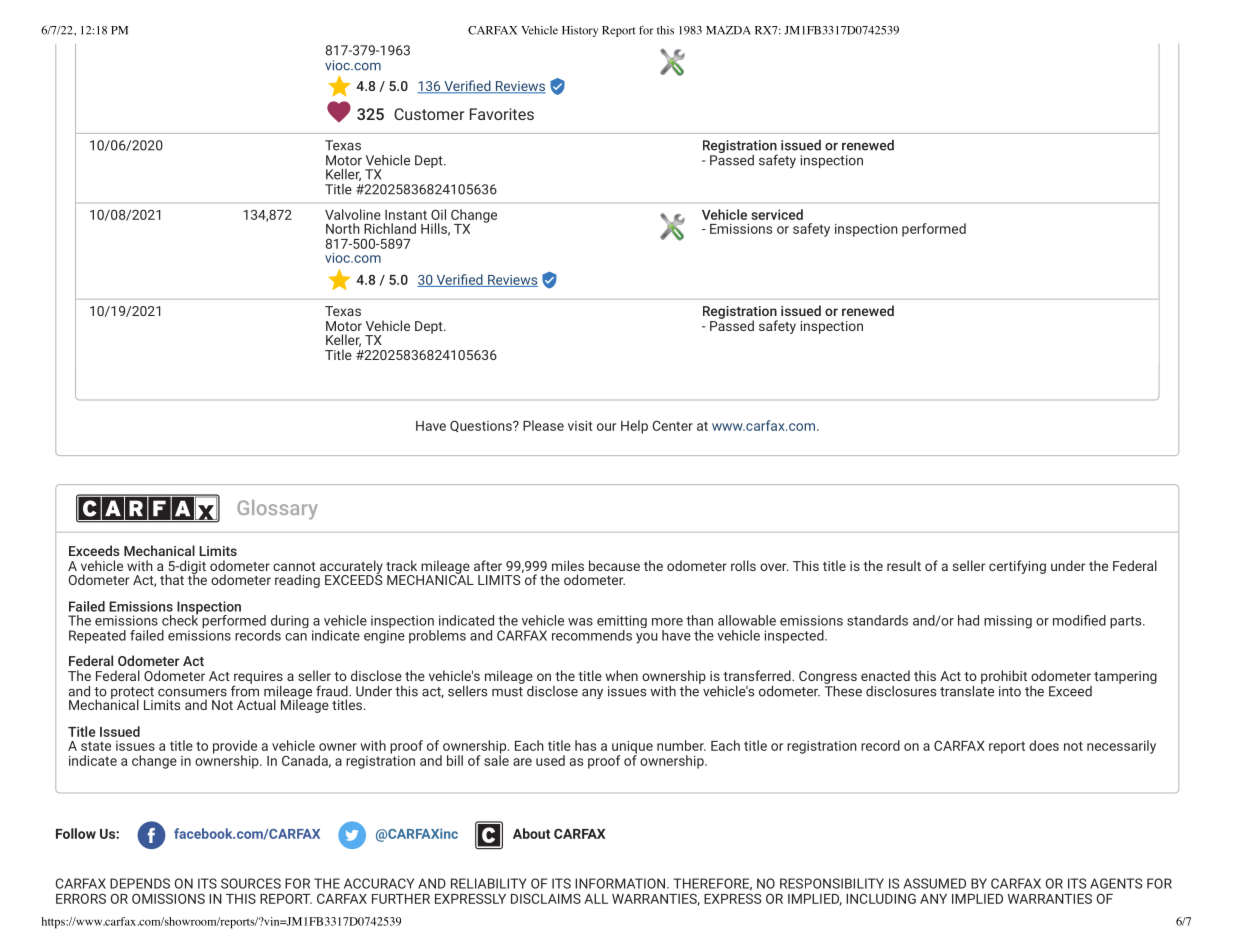 This screenshot has height=952, width=1233. I want to click on MAZDA, so click(728, 30).
